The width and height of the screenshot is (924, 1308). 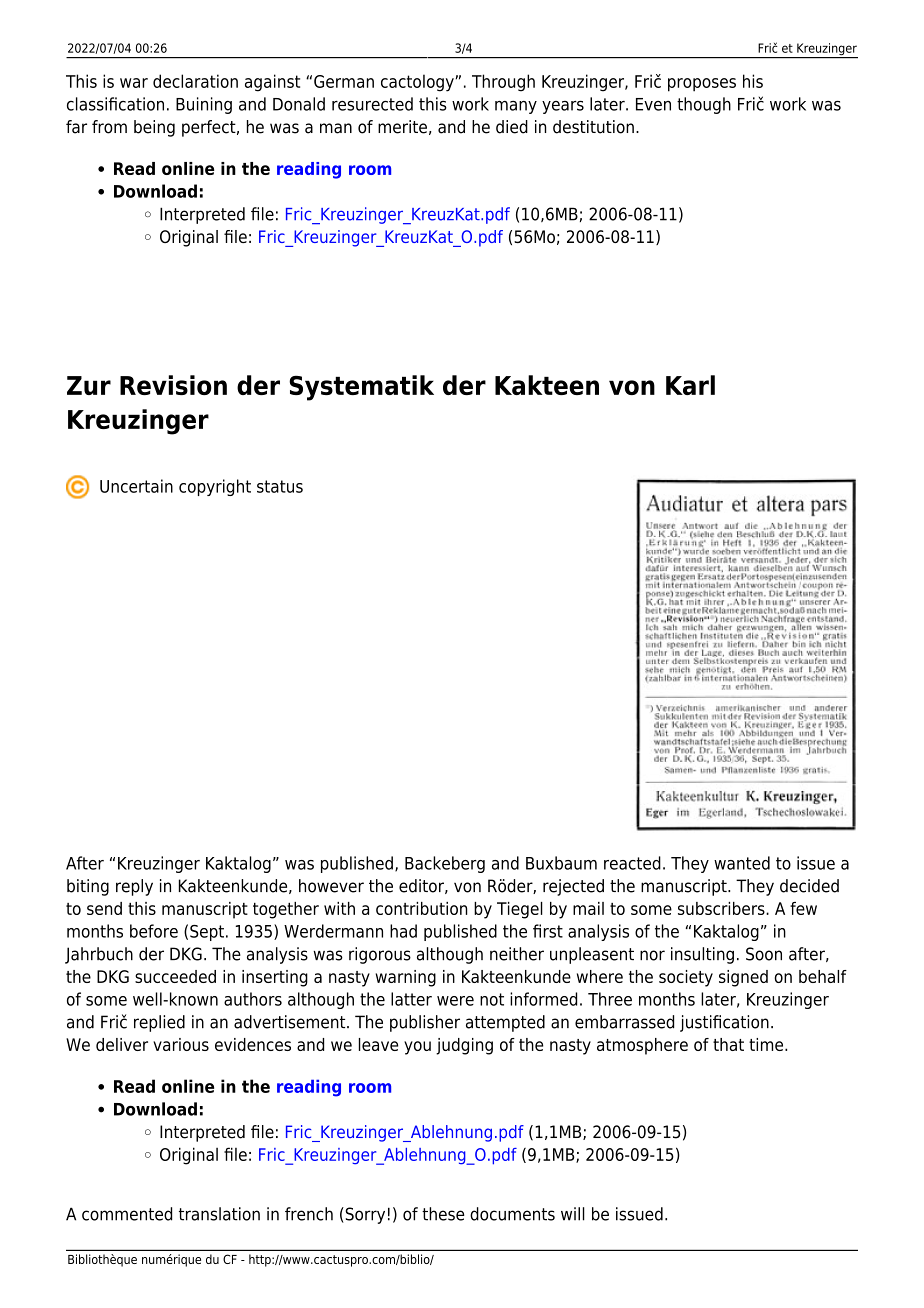 I want to click on commented, so click(x=127, y=1214).
